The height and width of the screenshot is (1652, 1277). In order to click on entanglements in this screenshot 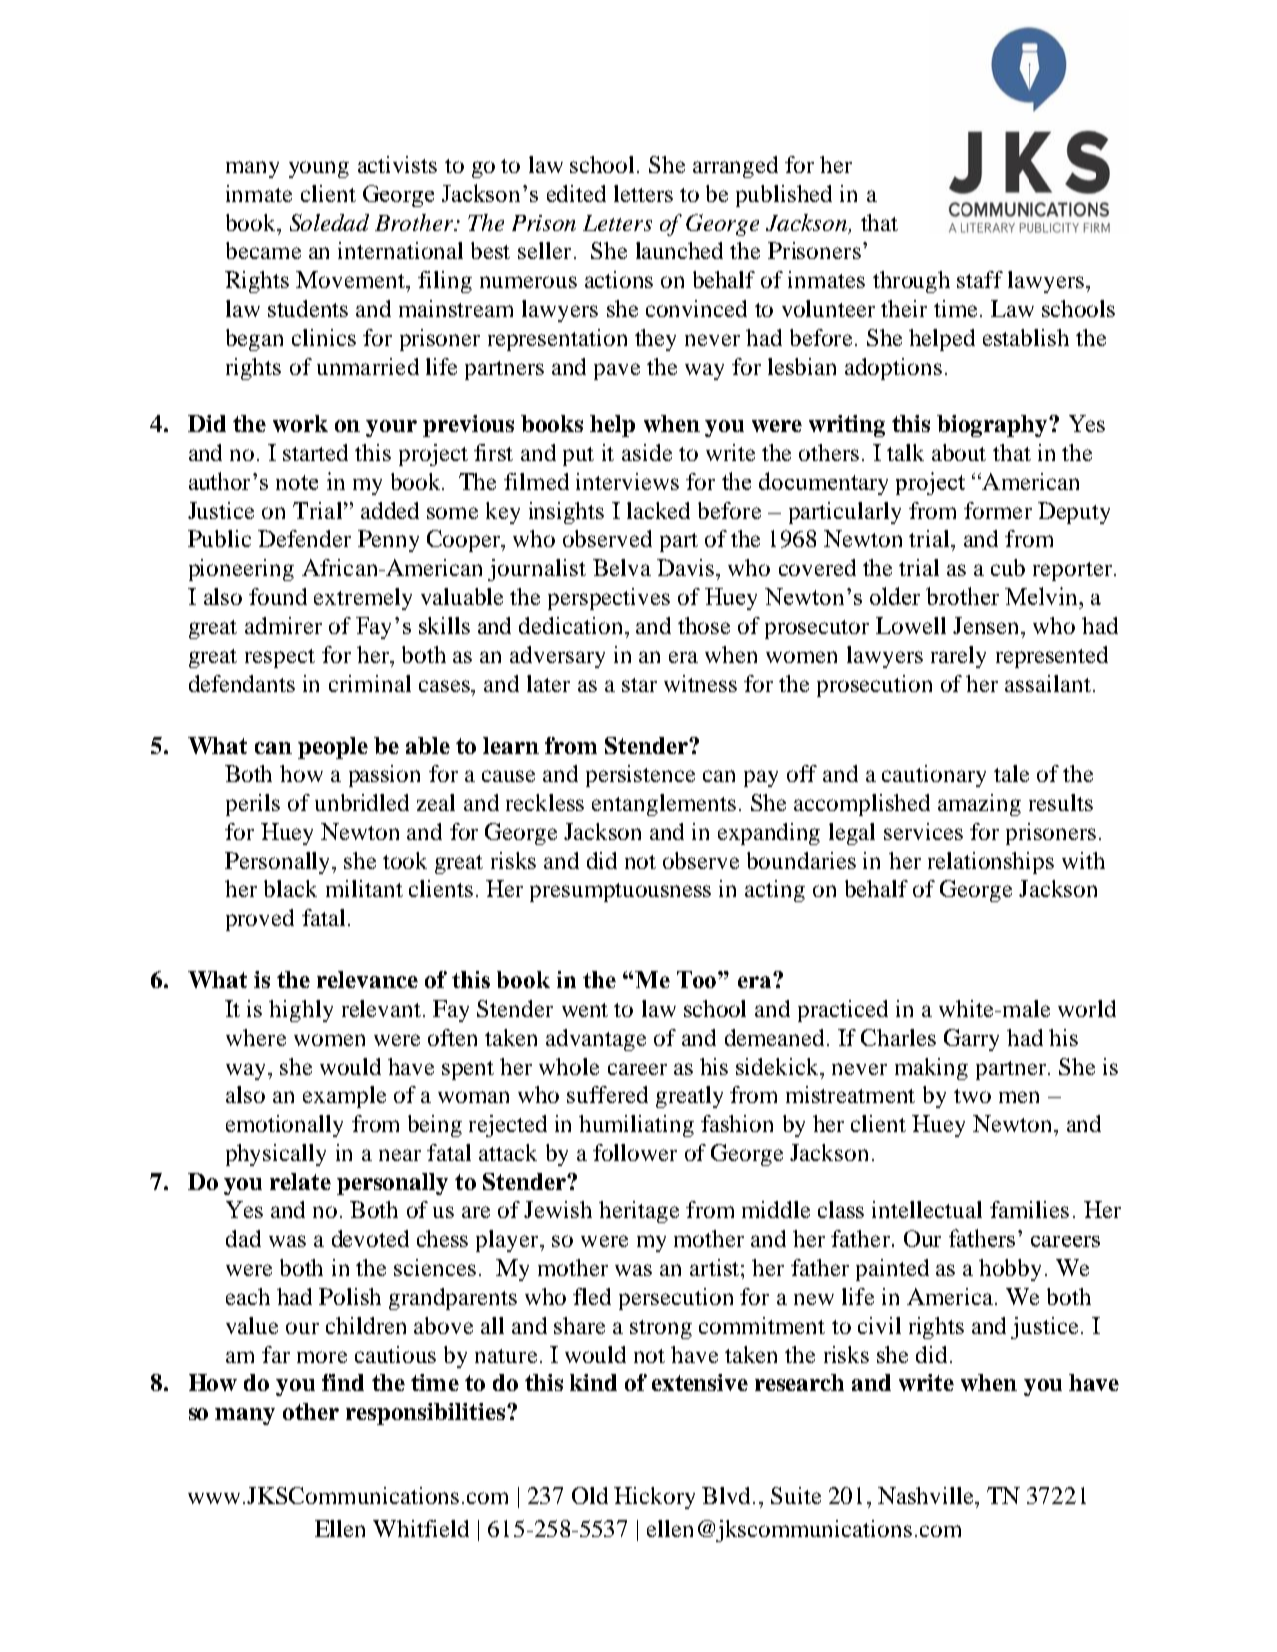, I will do `click(664, 805)`.
